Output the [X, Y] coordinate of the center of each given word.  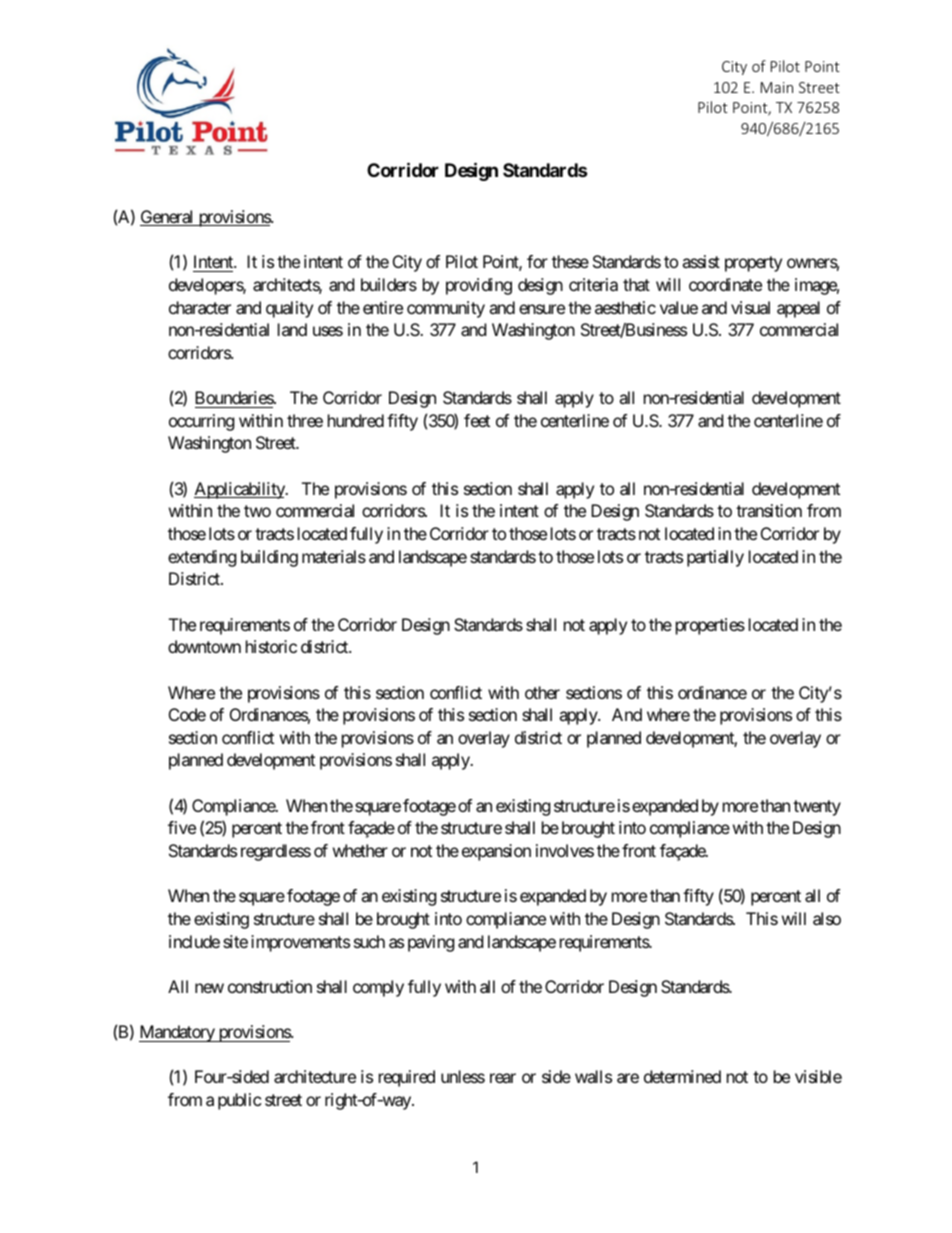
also [827, 918]
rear [503, 1078]
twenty [817, 808]
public [240, 1101]
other [542, 692]
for [537, 261]
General [168, 218]
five [182, 827]
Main [777, 87]
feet [477, 420]
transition [769, 510]
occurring [202, 422]
